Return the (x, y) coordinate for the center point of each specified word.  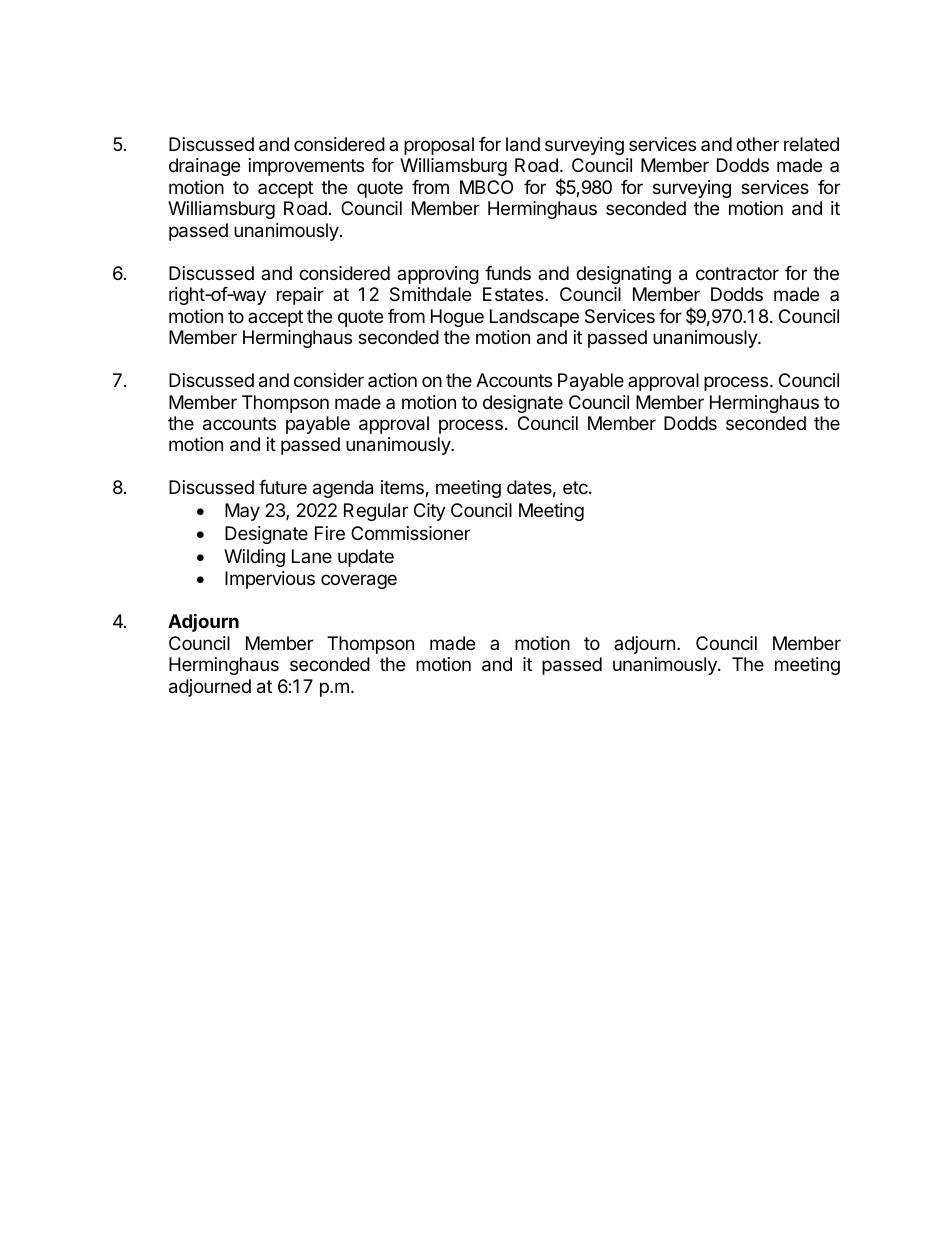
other (757, 144)
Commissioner (410, 533)
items (403, 488)
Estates (514, 294)
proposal (439, 146)
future (283, 487)
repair (300, 296)
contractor (737, 273)
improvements (306, 167)
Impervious (270, 580)
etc (576, 487)
